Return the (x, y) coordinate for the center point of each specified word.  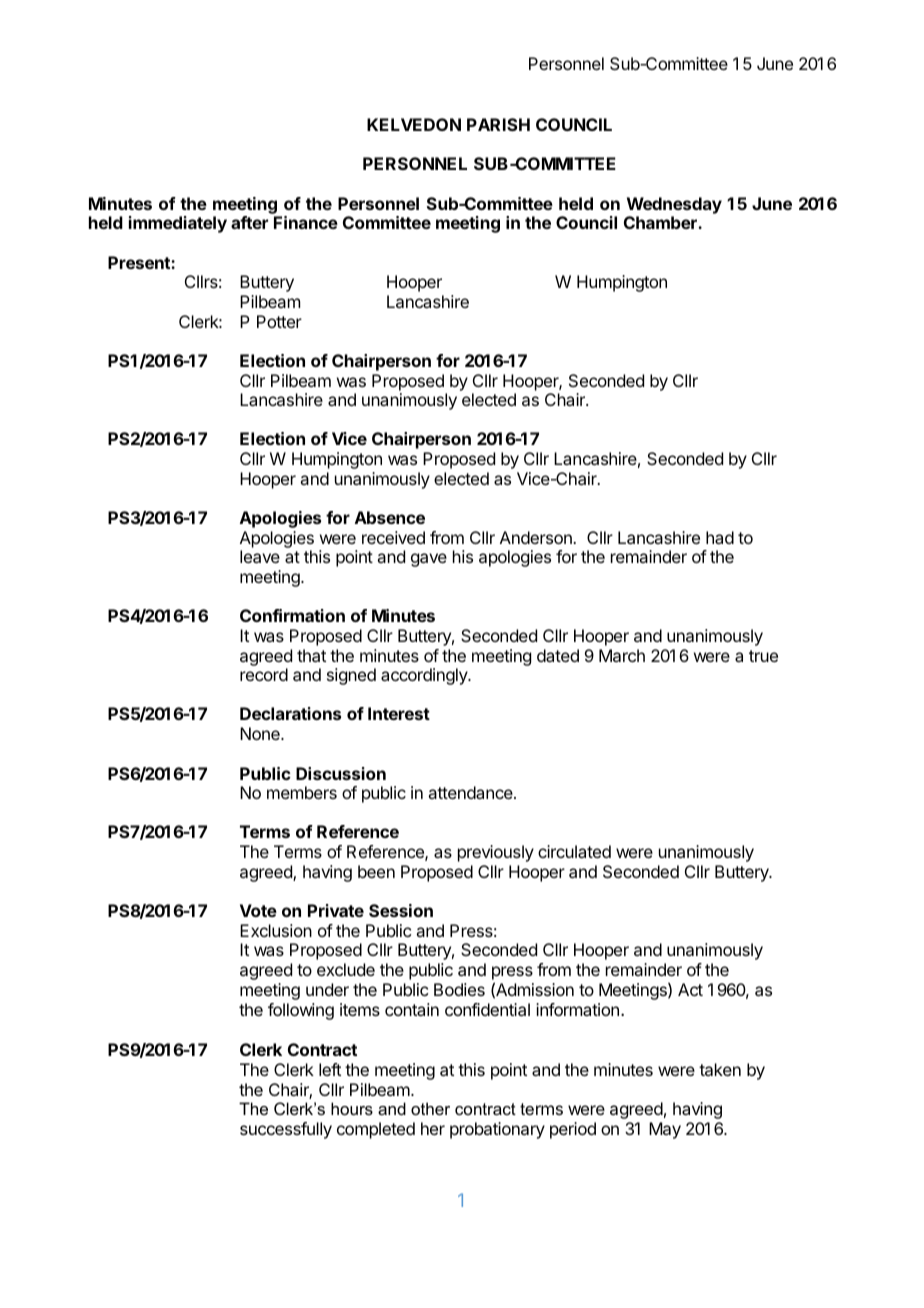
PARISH (498, 124)
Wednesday (674, 205)
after (249, 222)
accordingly (425, 676)
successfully (286, 1130)
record (264, 674)
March (622, 655)
